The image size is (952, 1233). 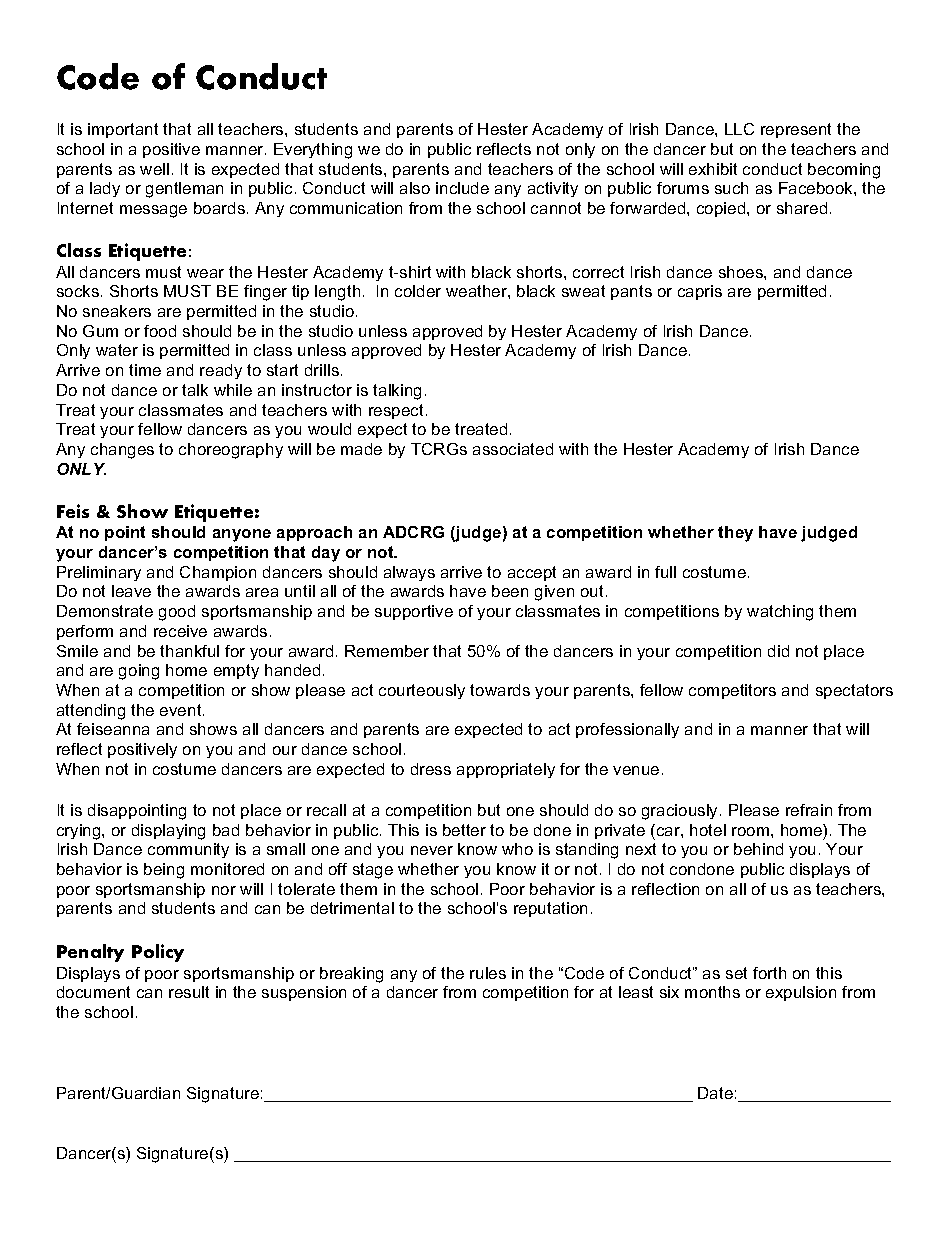 I want to click on refrain, so click(x=809, y=810).
